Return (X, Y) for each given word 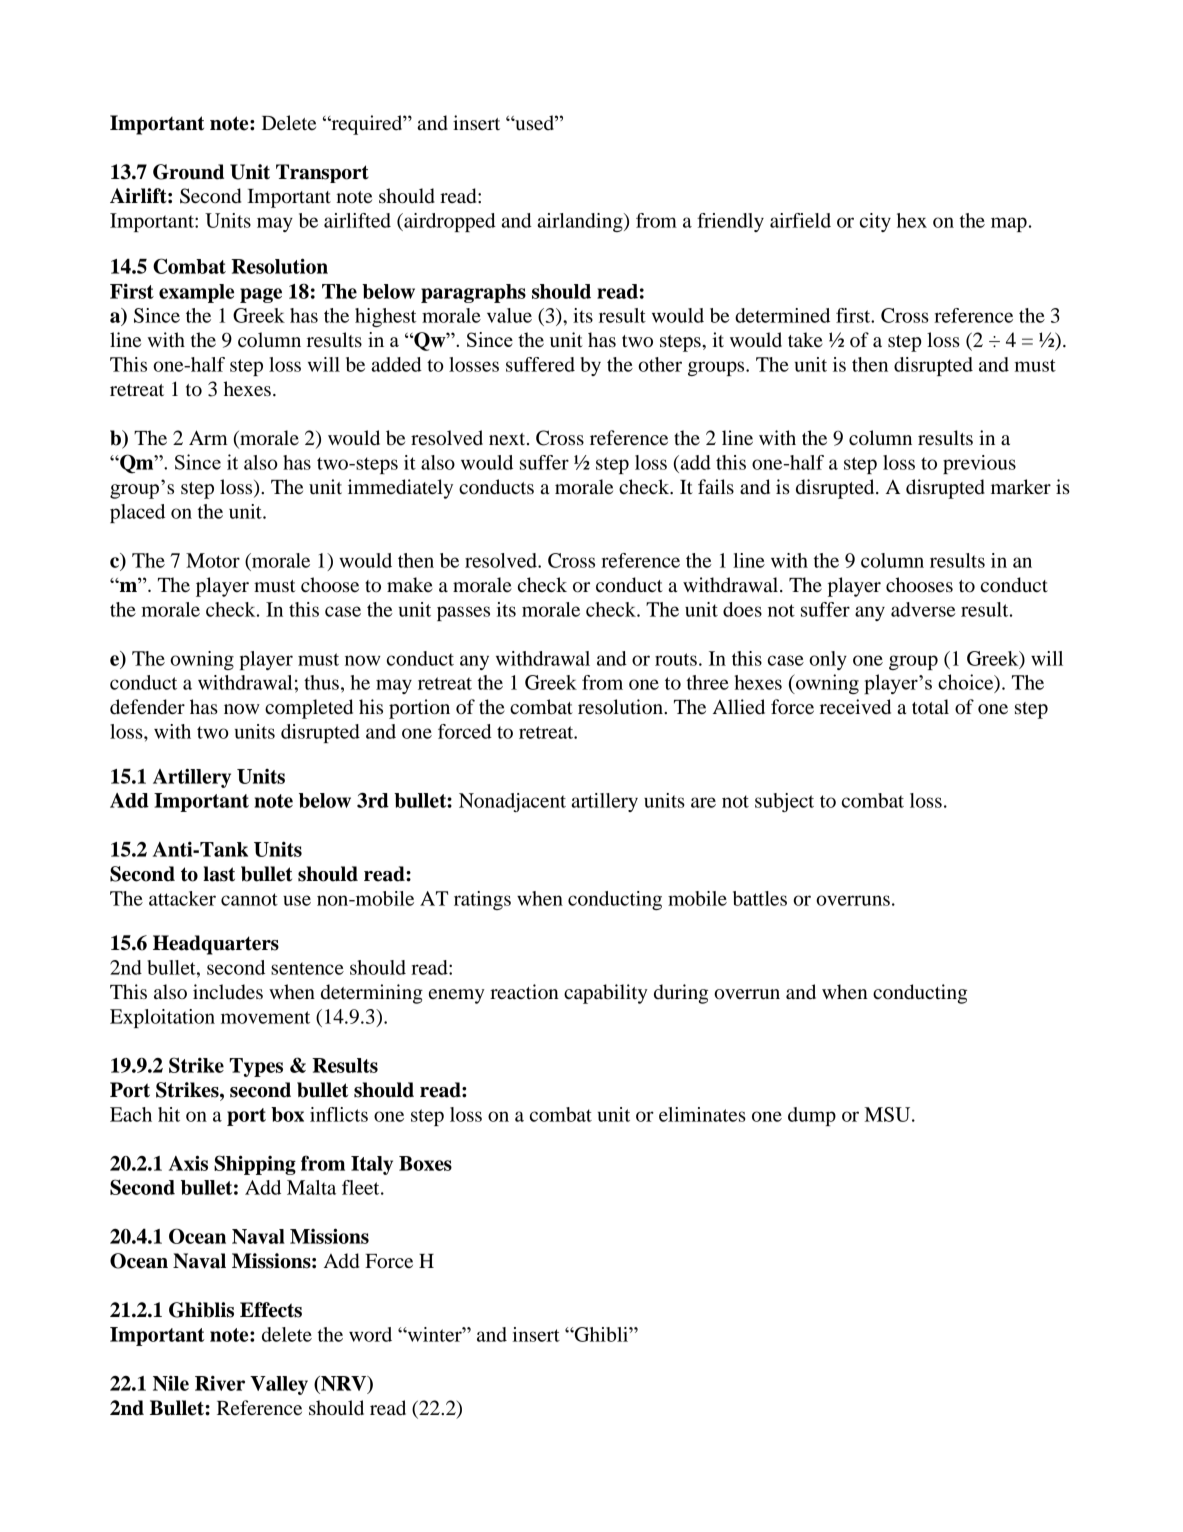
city (875, 222)
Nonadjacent (512, 802)
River (220, 1383)
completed (309, 709)
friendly (730, 222)
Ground (188, 172)
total (930, 706)
